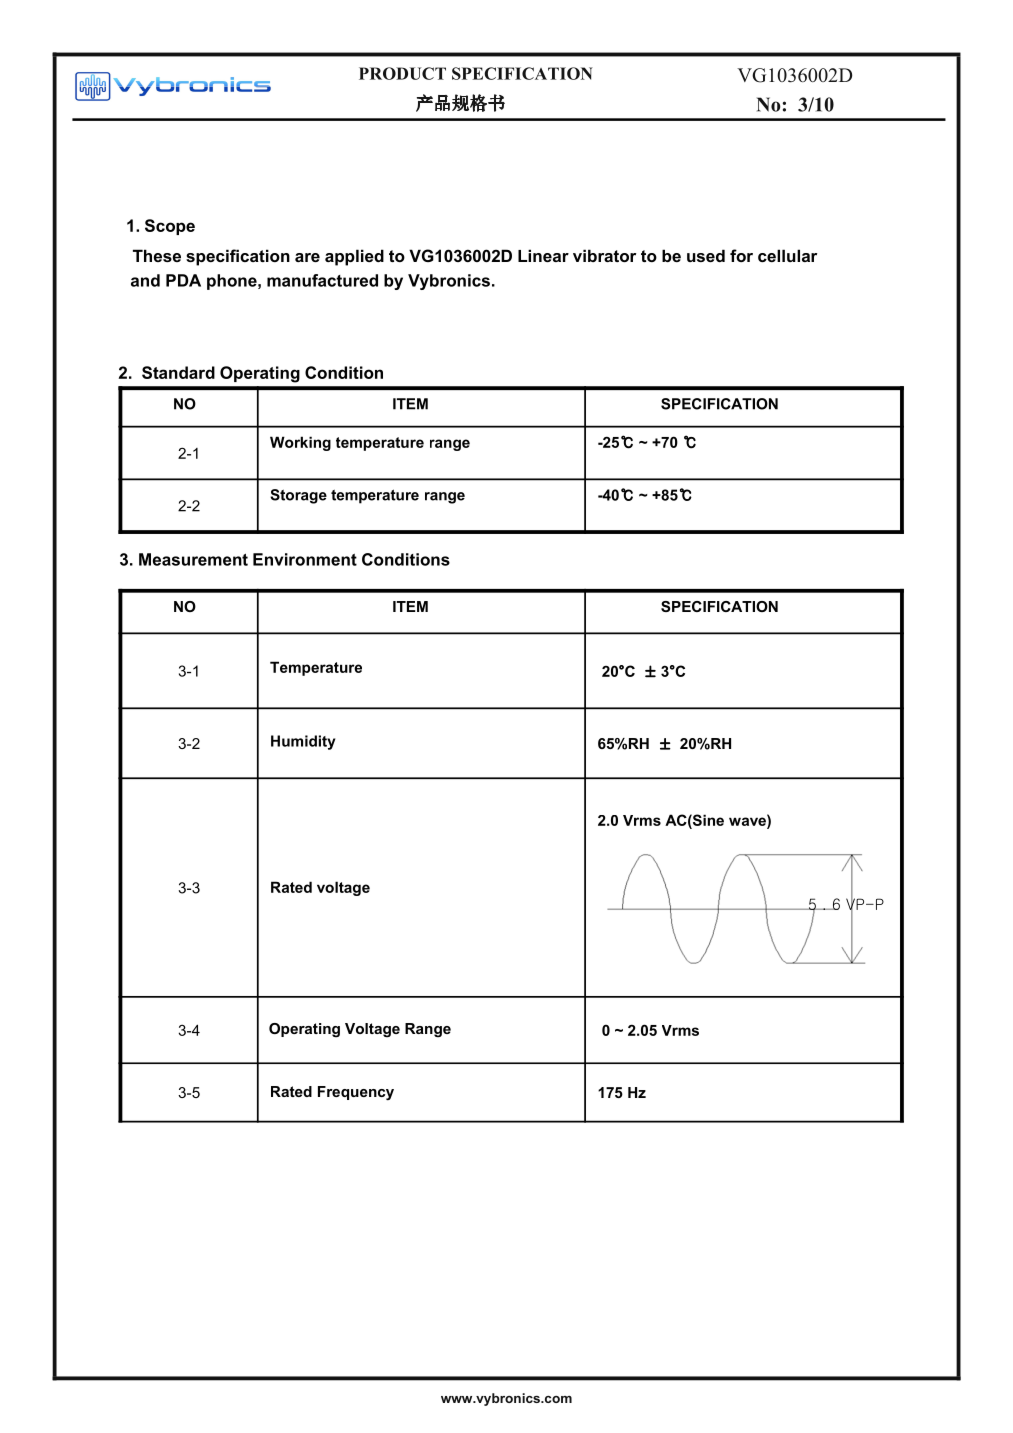 The width and height of the screenshot is (1013, 1433). Describe the element at coordinates (402, 73) in the screenshot. I see `PRODUCT` at that location.
